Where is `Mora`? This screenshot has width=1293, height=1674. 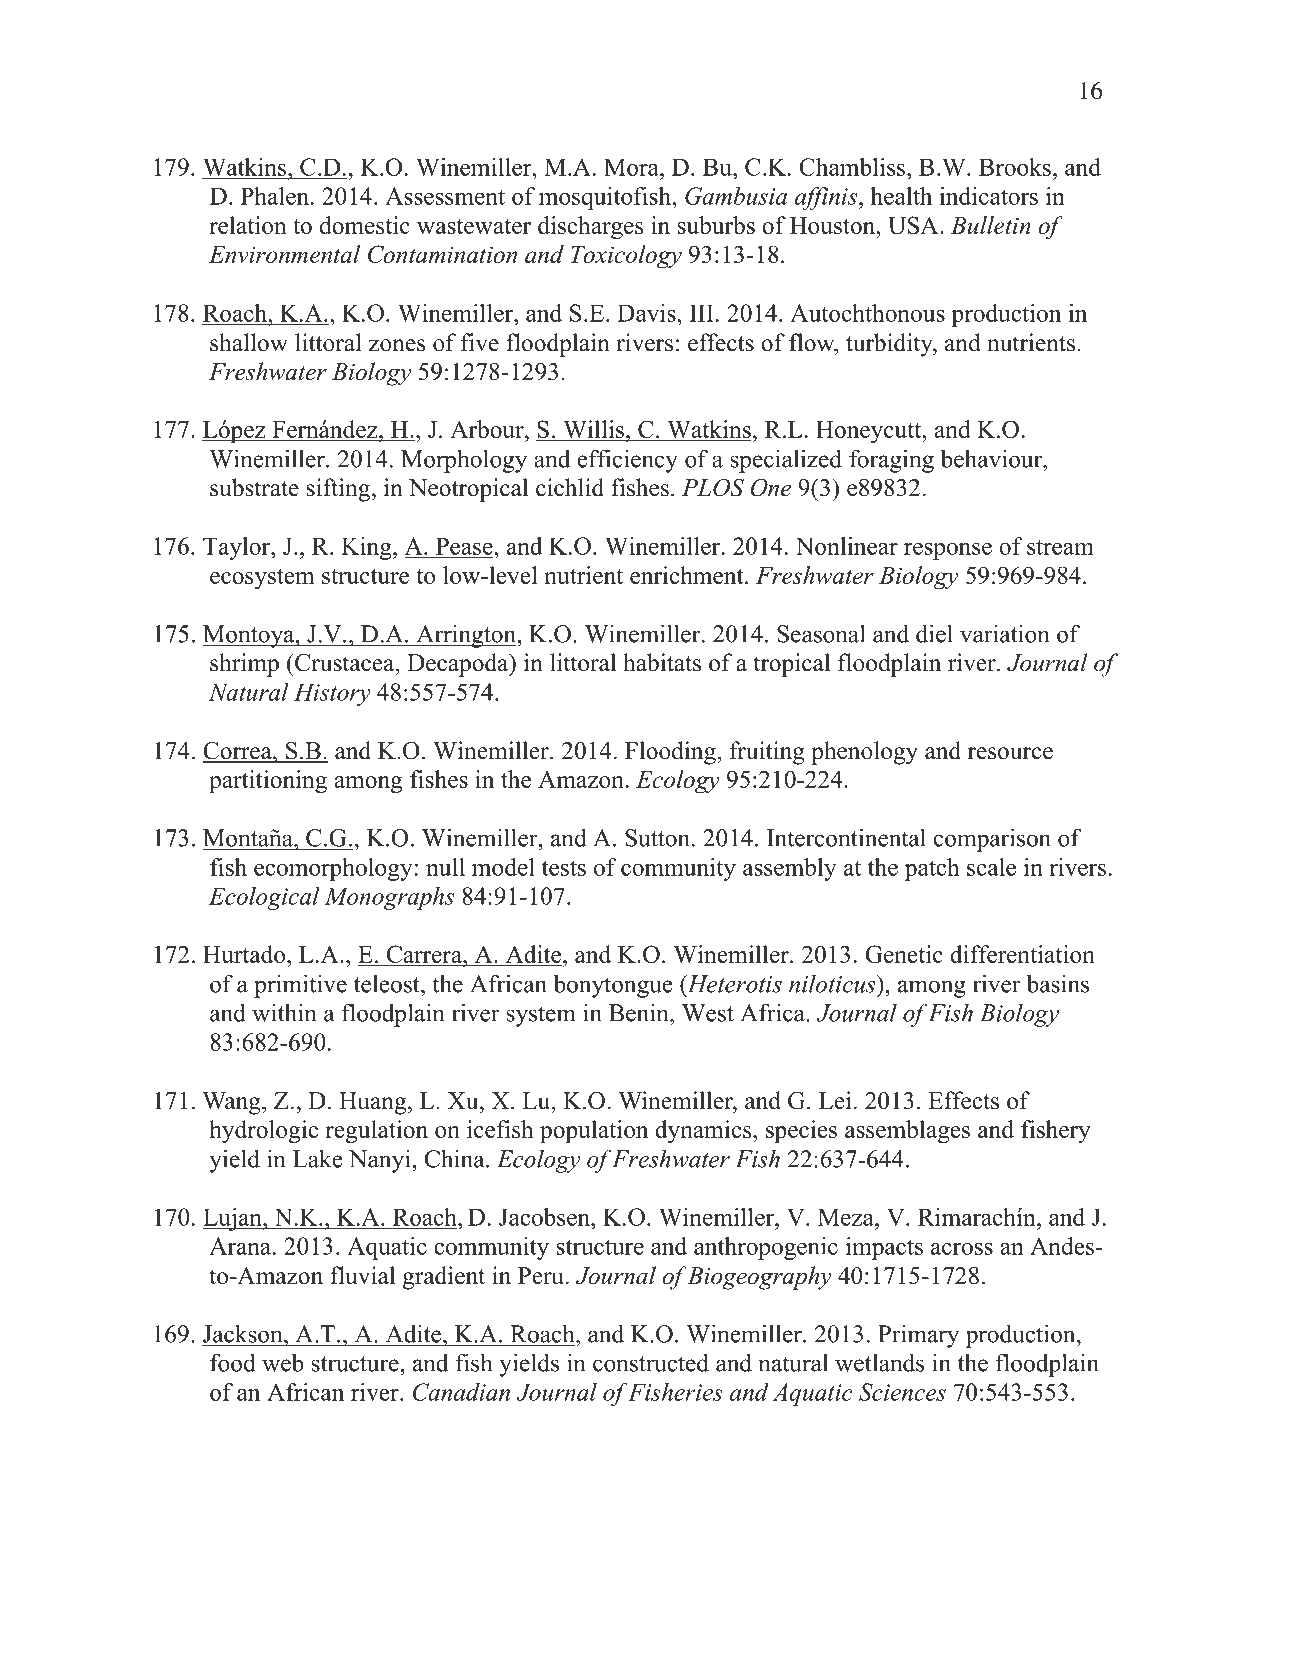
Mora is located at coordinates (632, 167).
